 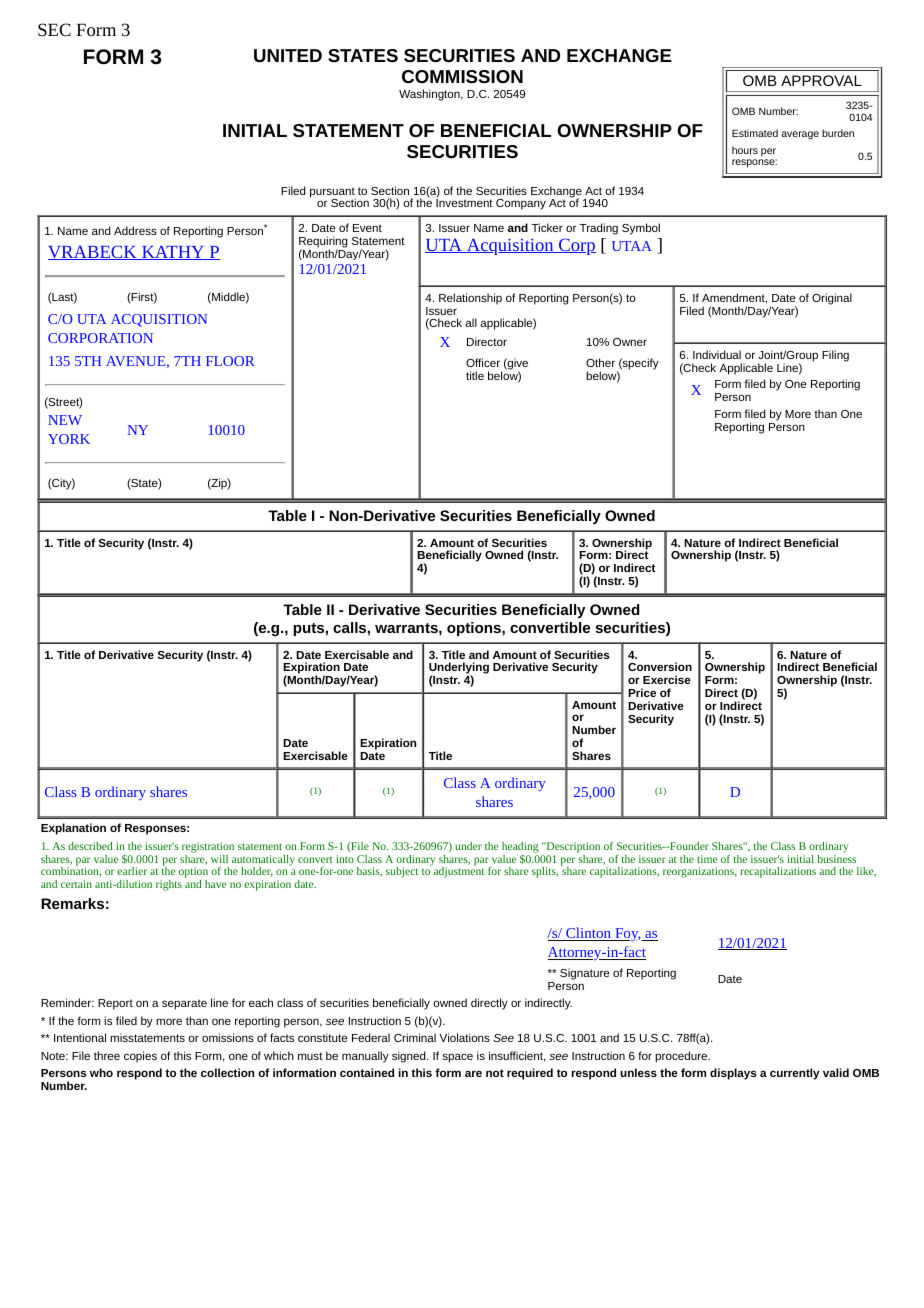 What do you see at coordinates (733, 1074) in the image?
I see `displays` at bounding box center [733, 1074].
